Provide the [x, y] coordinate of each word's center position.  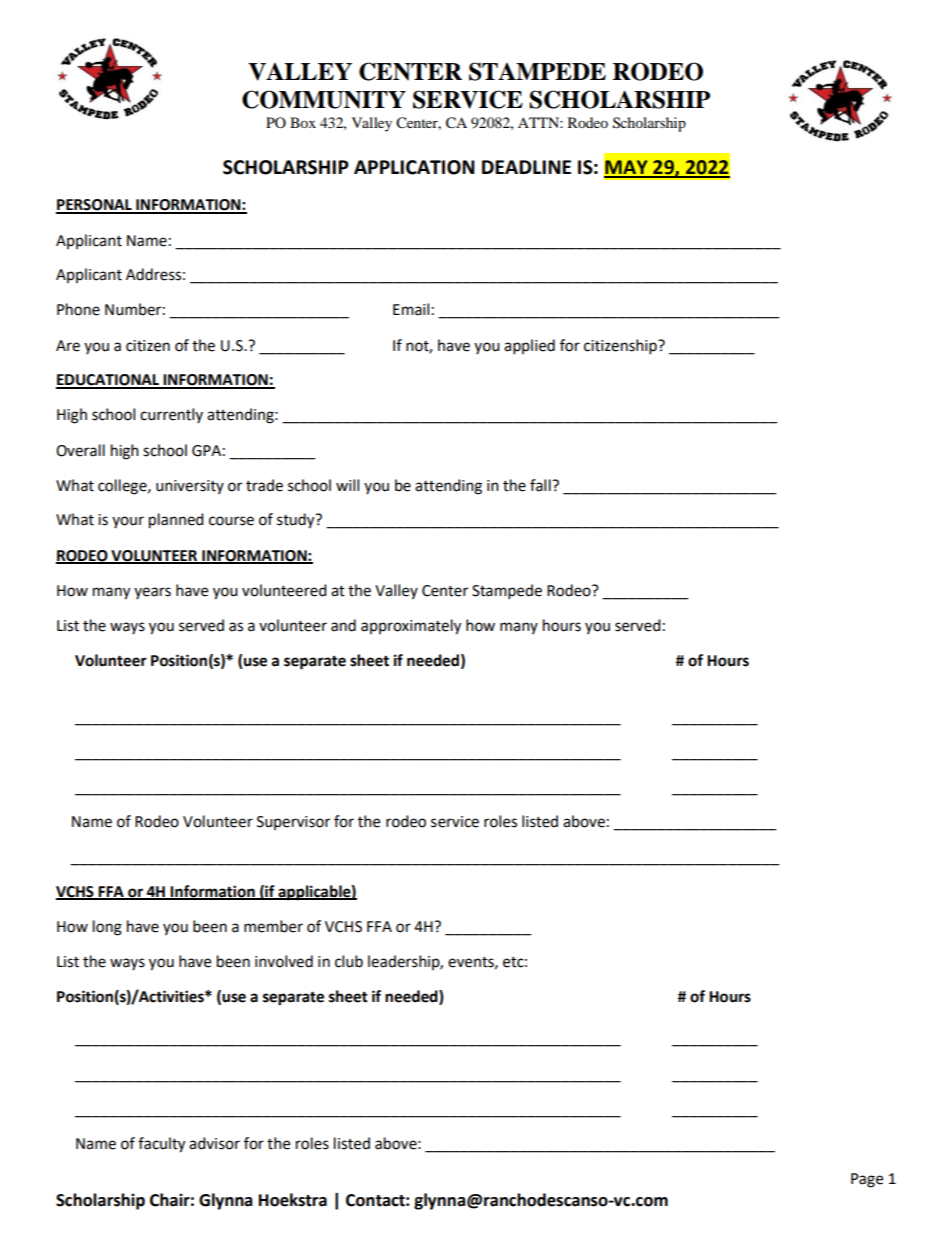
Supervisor [293, 823]
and [343, 625]
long [107, 928]
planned [176, 521]
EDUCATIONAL [109, 381]
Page [867, 1180]
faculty [161, 1145]
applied [529, 347]
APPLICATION [414, 167]
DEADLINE [526, 167]
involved [284, 961]
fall [541, 485]
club [349, 961]
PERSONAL [95, 206]
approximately [411, 627]
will [347, 485]
